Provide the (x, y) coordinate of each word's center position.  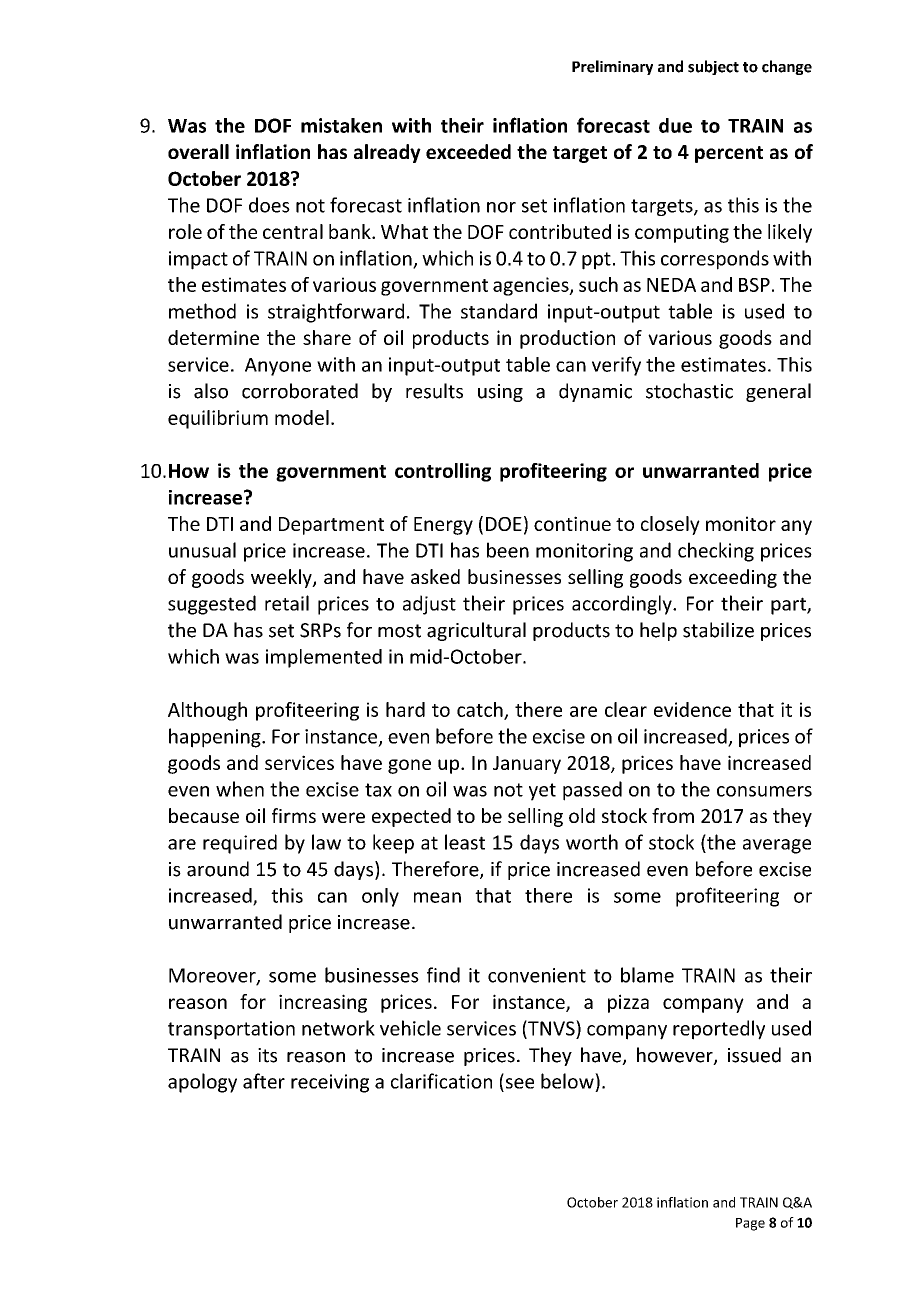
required (240, 844)
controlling (443, 472)
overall (198, 151)
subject (713, 67)
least (465, 842)
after (264, 1081)
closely (670, 525)
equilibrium (218, 419)
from (673, 815)
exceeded (468, 151)
